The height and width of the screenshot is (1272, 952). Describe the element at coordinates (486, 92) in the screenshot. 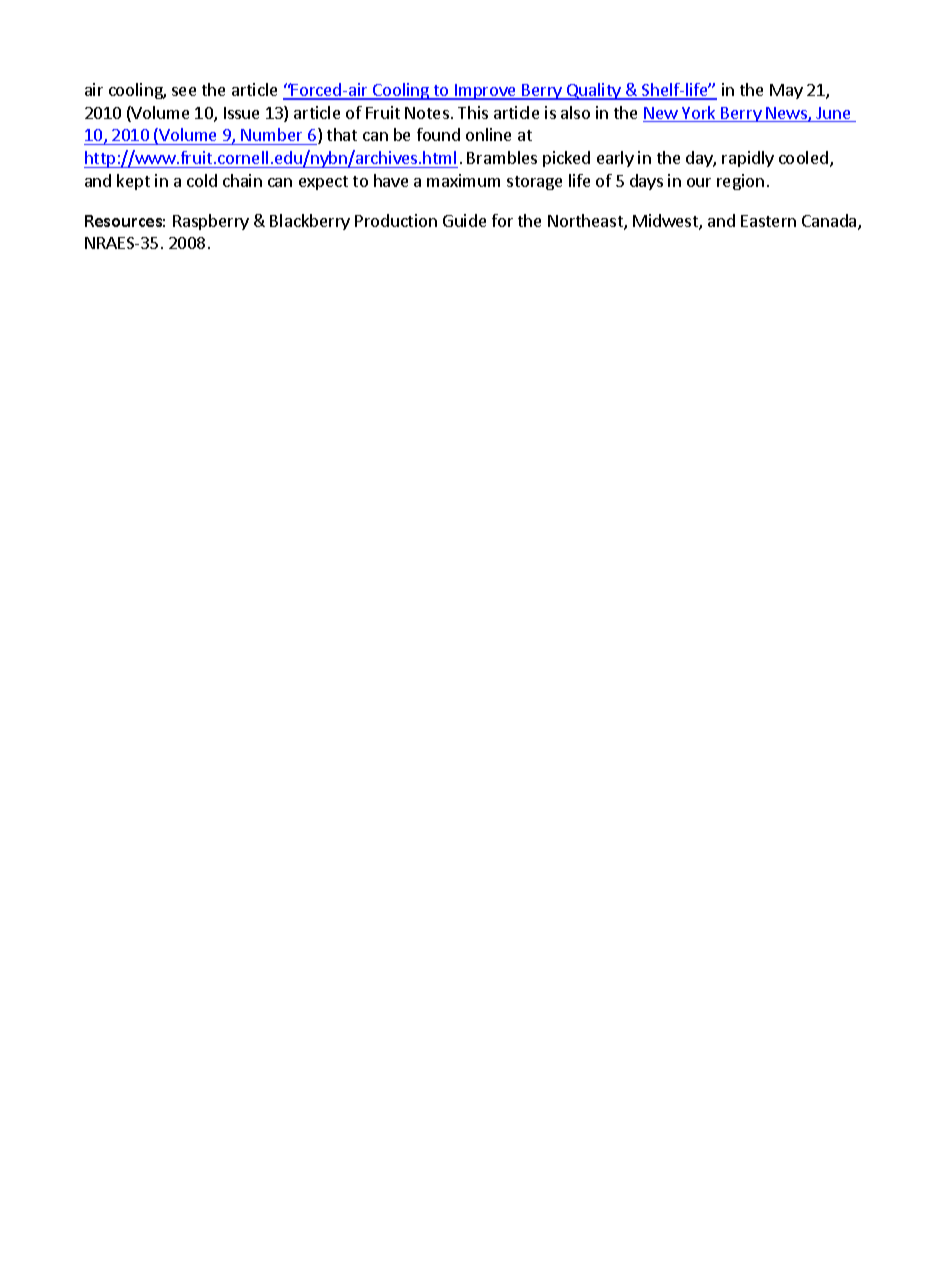

I see `Improve` at that location.
